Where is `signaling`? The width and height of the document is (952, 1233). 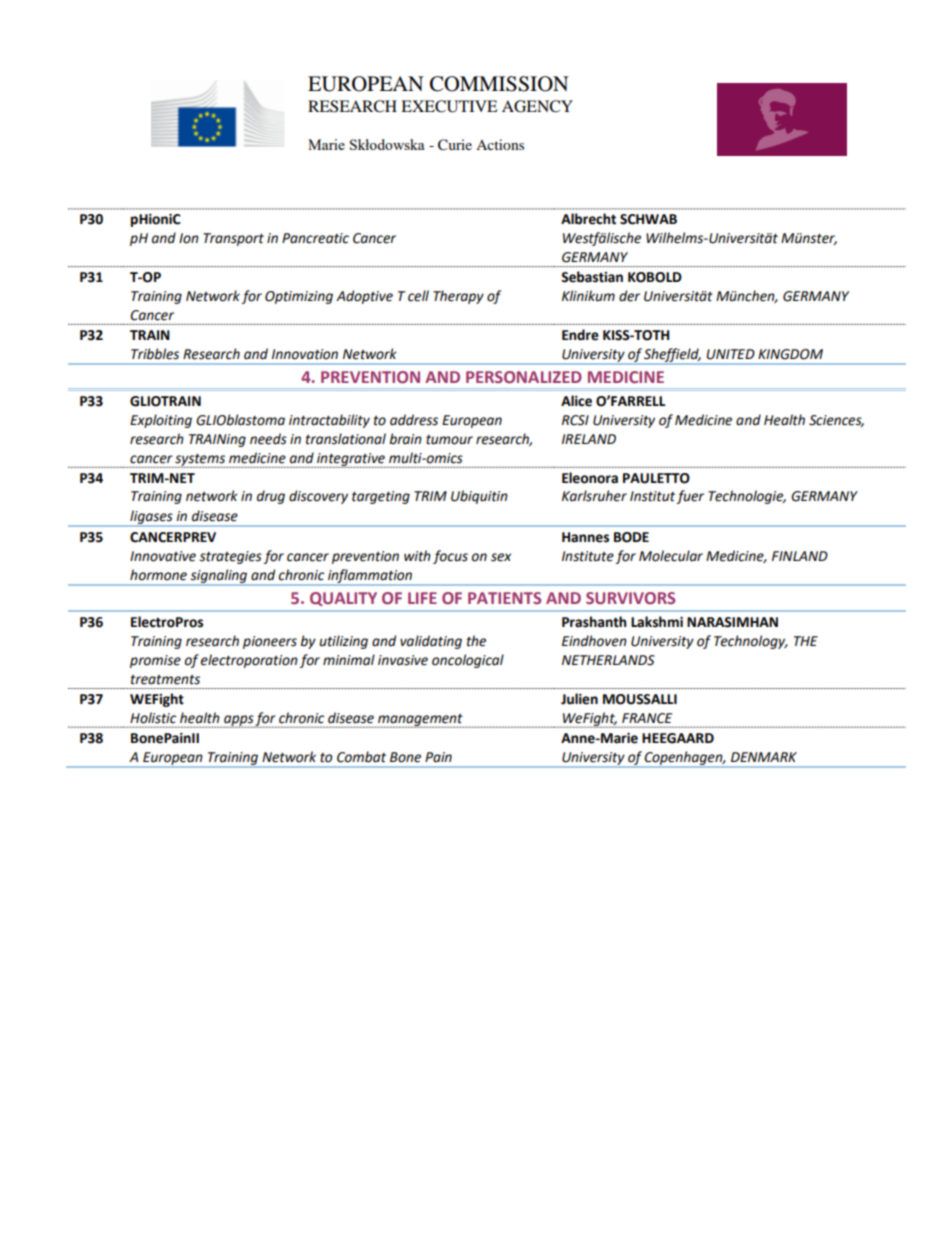
signaling is located at coordinates (219, 577).
